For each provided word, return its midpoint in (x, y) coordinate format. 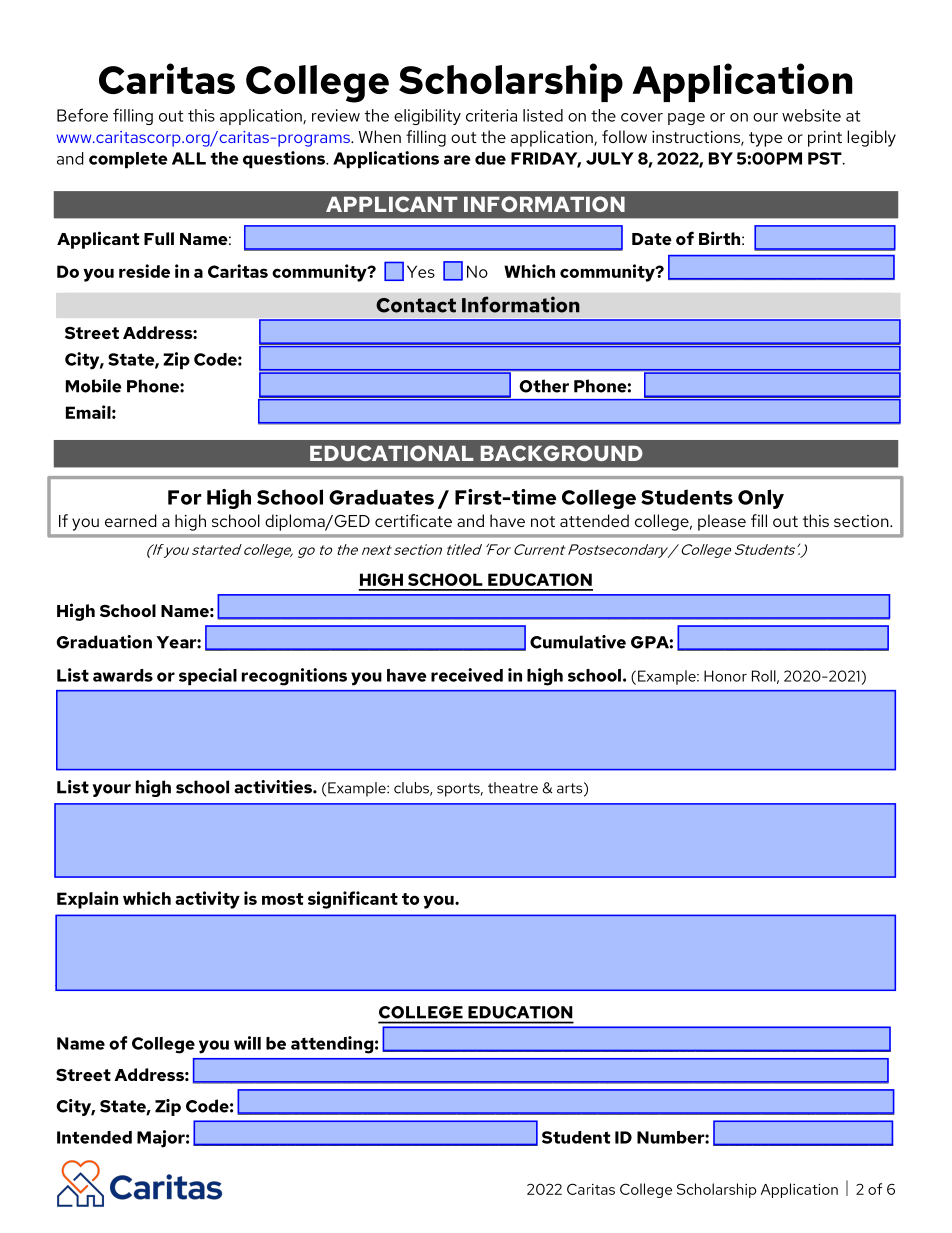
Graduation (104, 642)
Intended (94, 1137)
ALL (189, 158)
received (467, 675)
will (247, 1043)
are (457, 160)
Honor (725, 676)
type (765, 139)
